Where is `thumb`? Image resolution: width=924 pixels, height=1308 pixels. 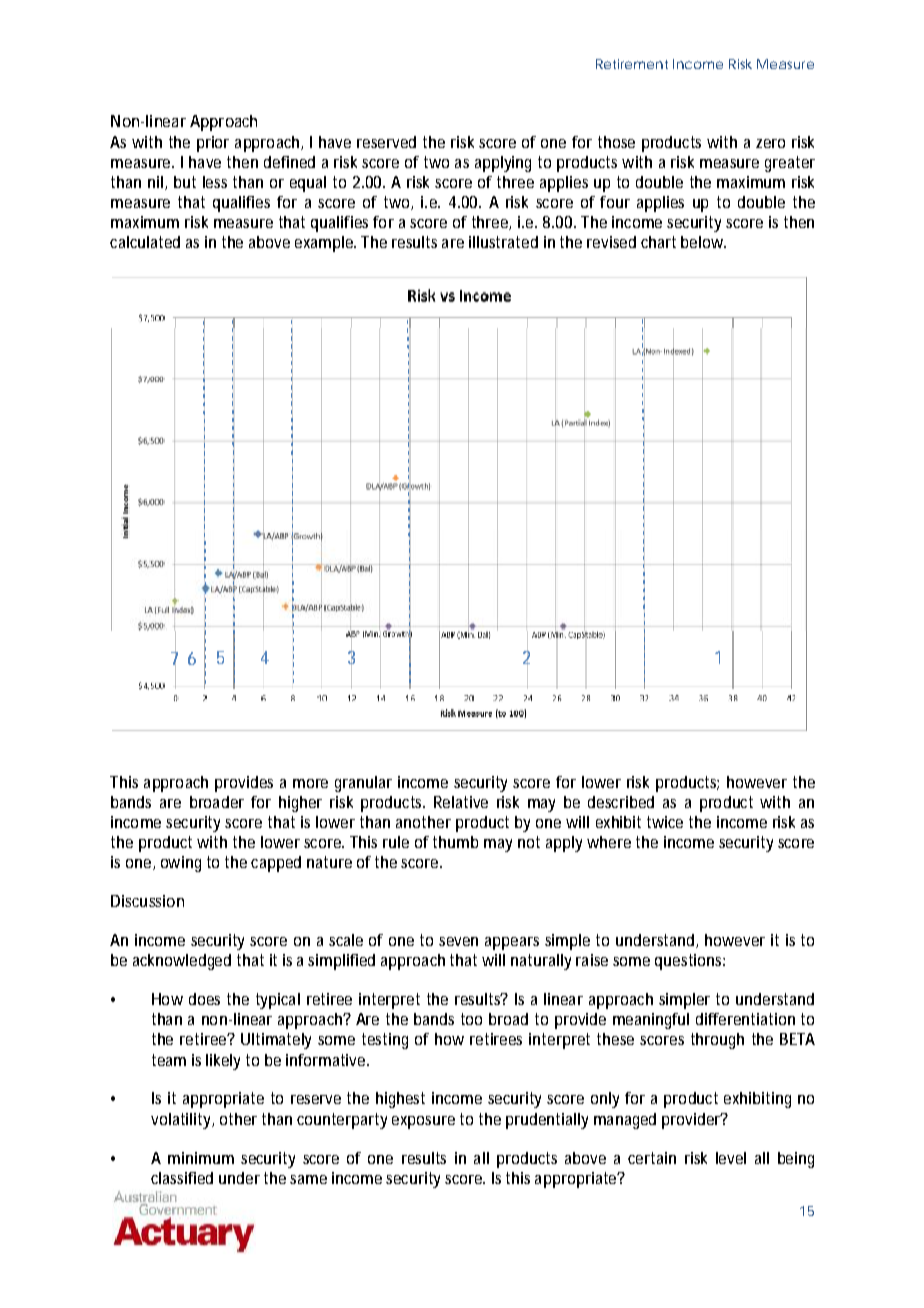
thumb is located at coordinates (455, 842).
